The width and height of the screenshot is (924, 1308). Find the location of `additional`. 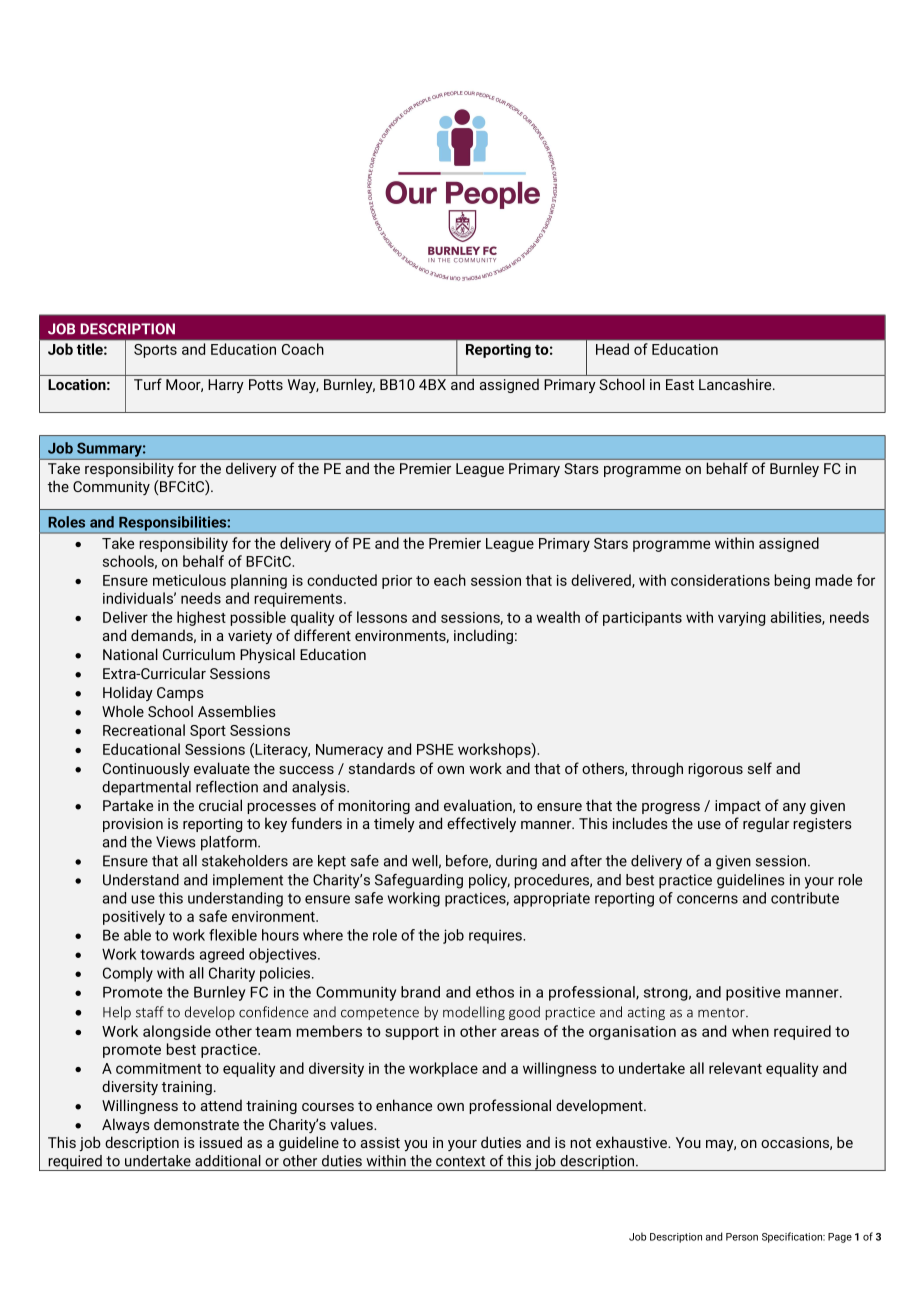

additional is located at coordinates (228, 1161).
